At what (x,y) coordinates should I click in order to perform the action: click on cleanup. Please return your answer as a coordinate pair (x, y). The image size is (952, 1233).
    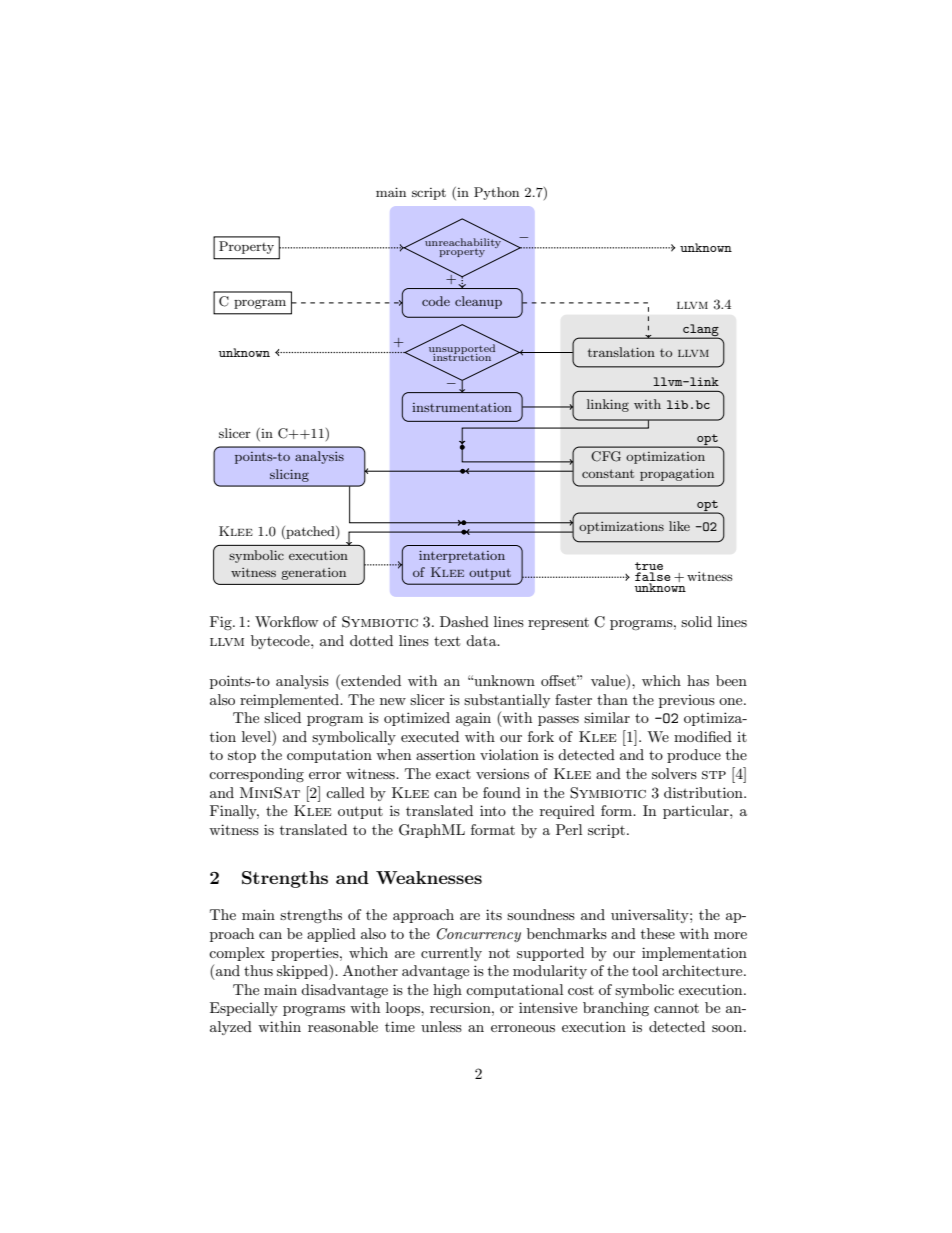
    Looking at the image, I should click on (478, 302).
